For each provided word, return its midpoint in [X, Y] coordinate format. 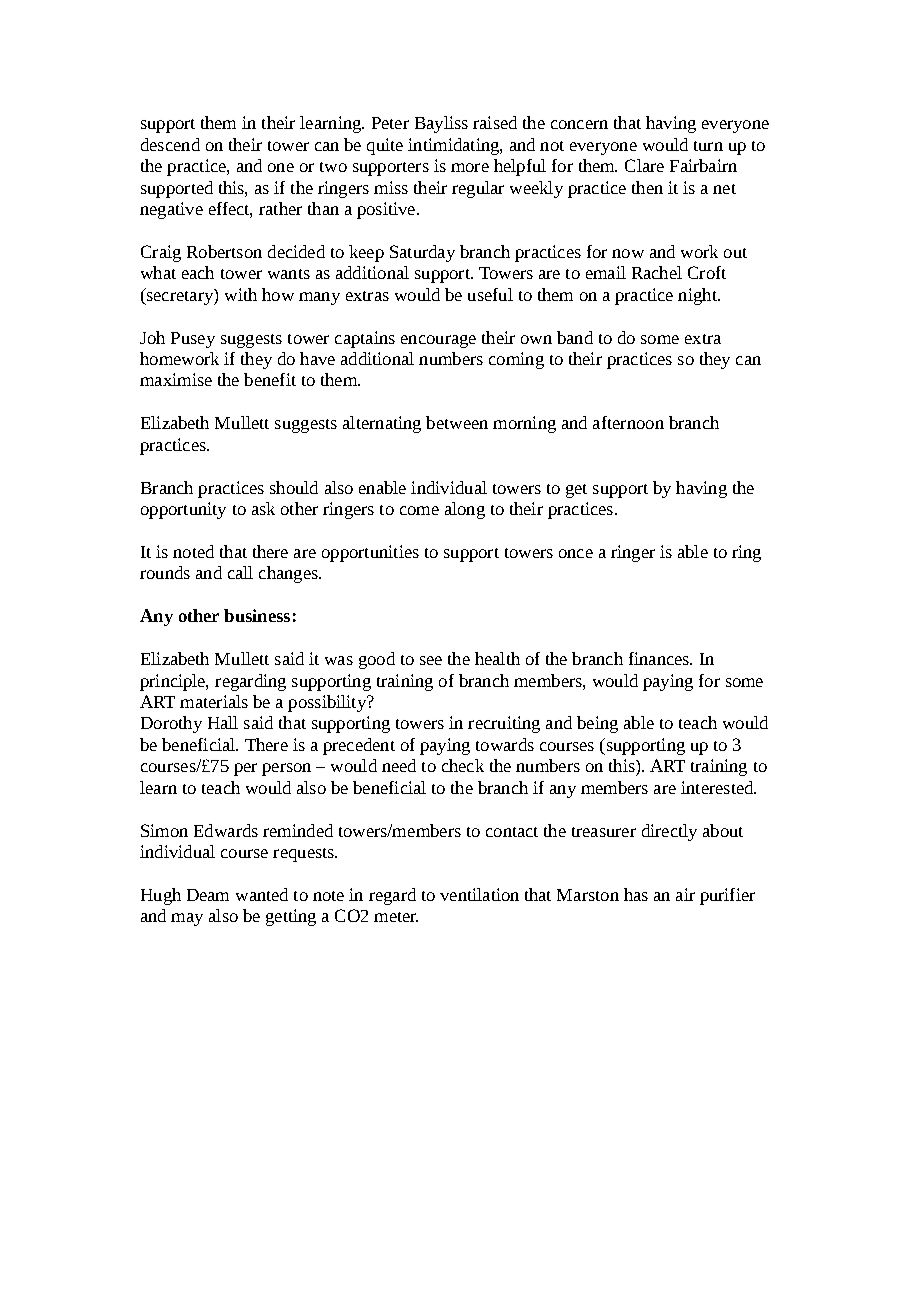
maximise [176, 379]
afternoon [628, 422]
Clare [644, 165]
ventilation [479, 894]
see [431, 660]
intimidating [454, 146]
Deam [208, 895]
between [457, 422]
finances [660, 658]
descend [170, 144]
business [257, 615]
